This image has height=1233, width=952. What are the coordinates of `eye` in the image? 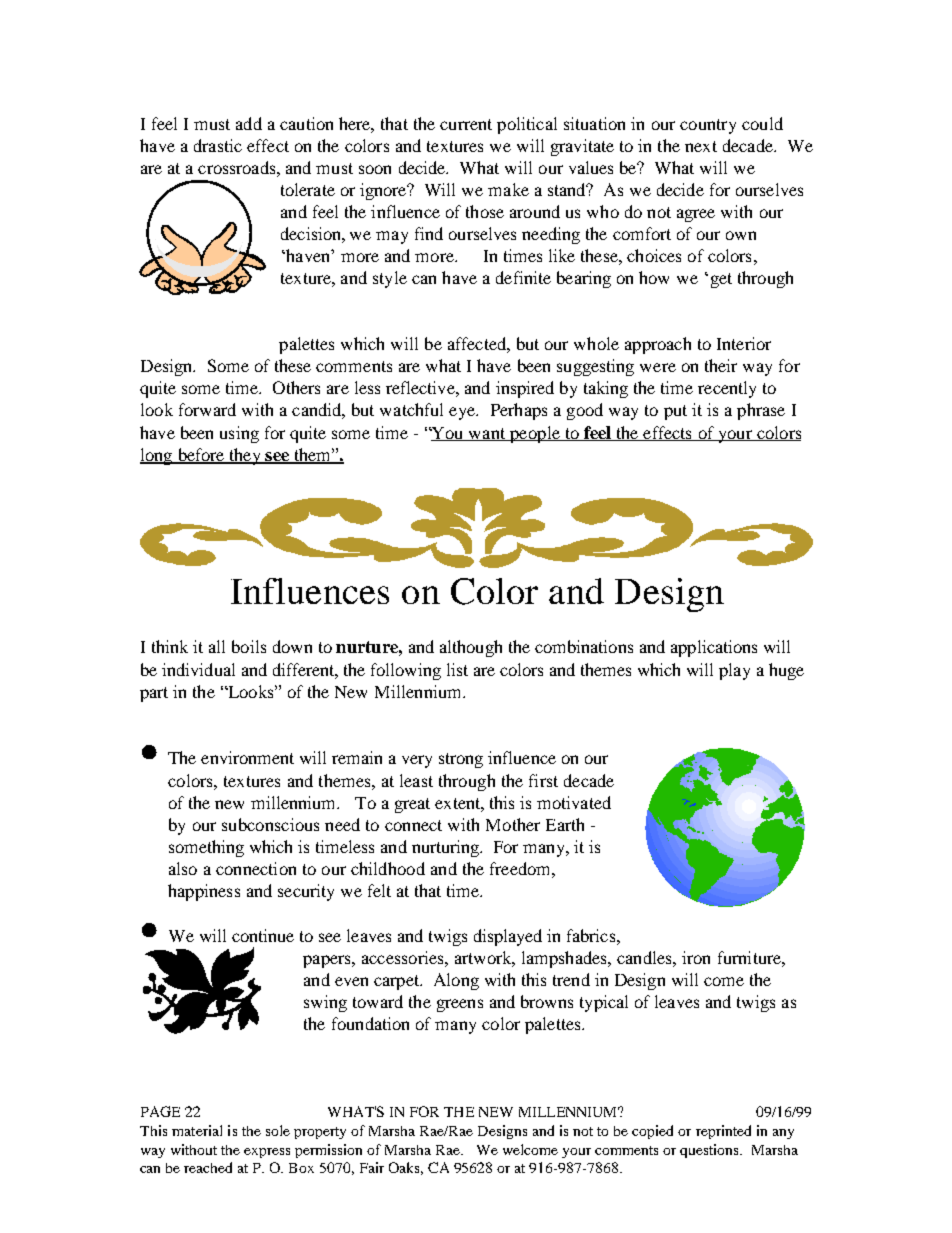 It's located at (463, 413).
